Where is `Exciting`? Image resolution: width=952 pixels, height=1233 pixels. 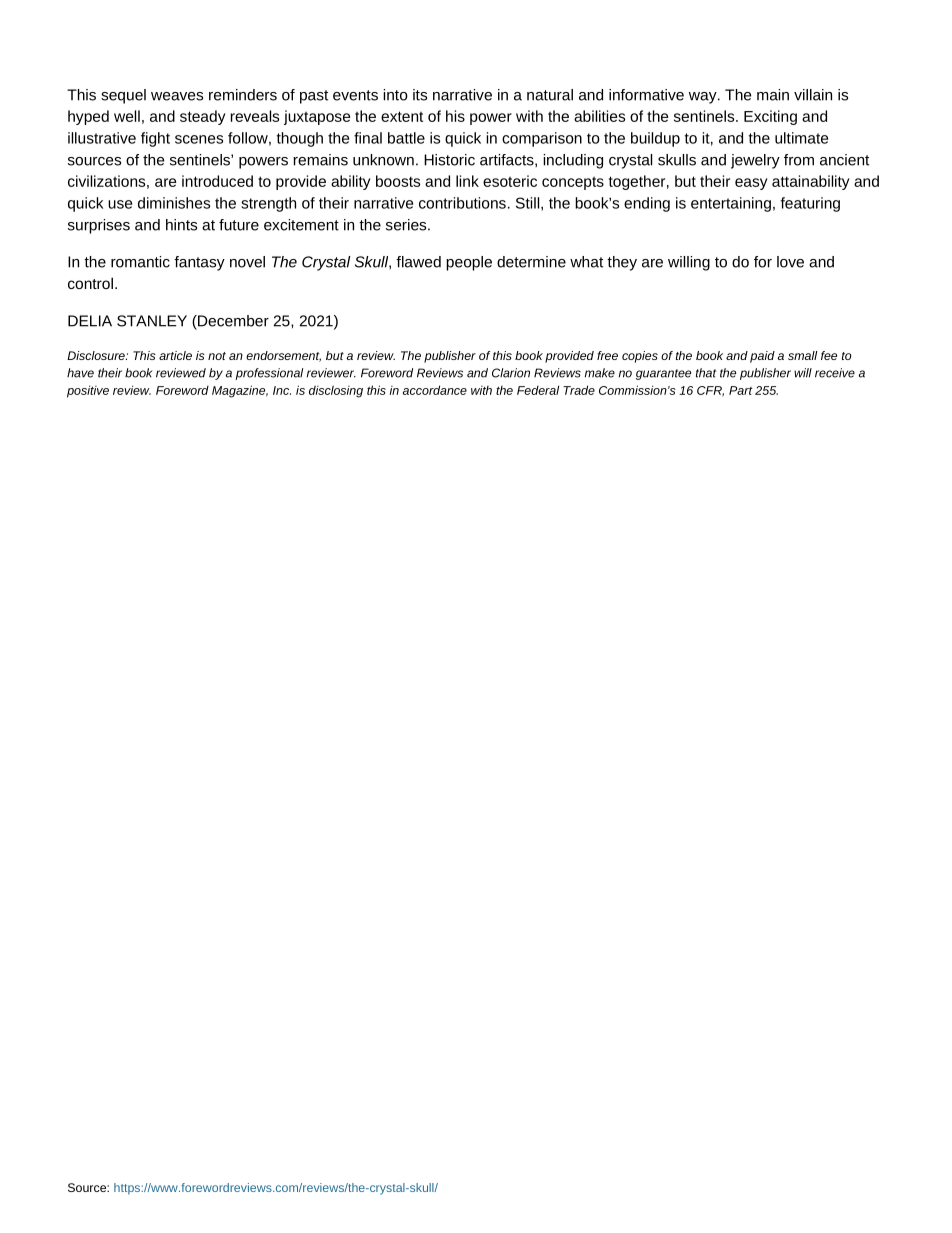
Exciting is located at coordinates (770, 117).
